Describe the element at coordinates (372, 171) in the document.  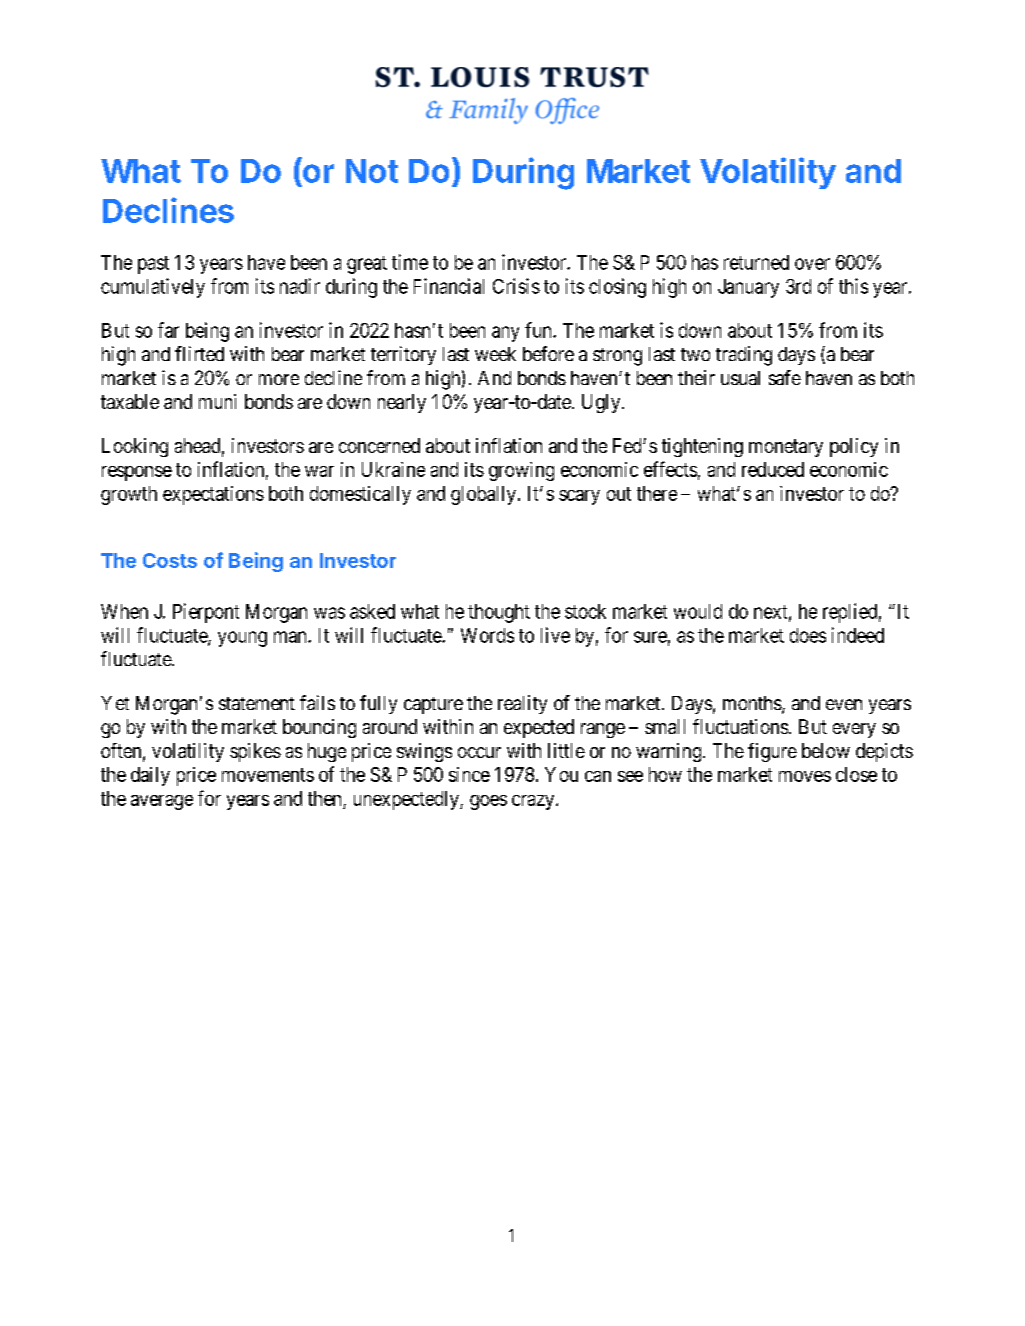
I see `Not` at that location.
